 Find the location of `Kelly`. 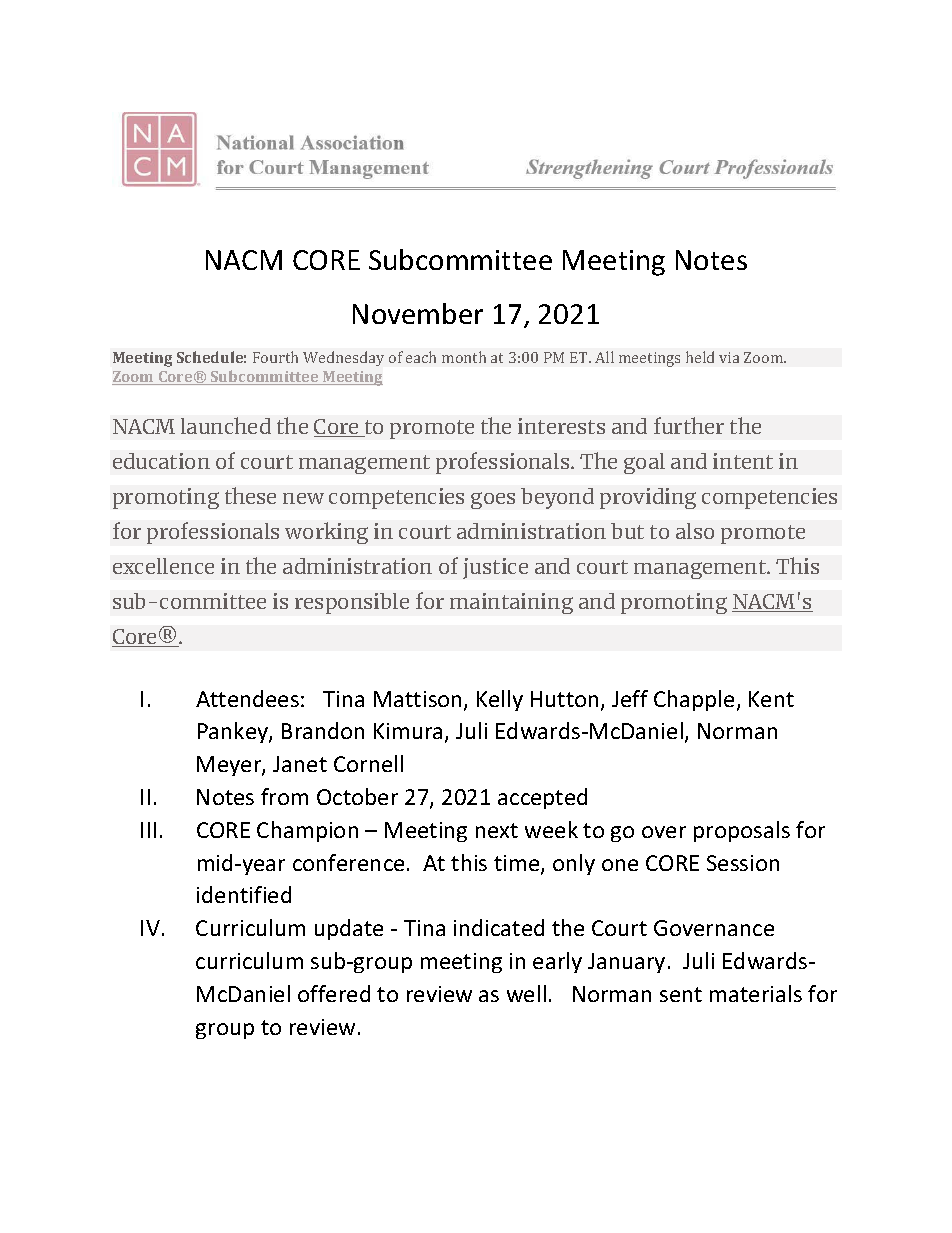

Kelly is located at coordinates (500, 700).
